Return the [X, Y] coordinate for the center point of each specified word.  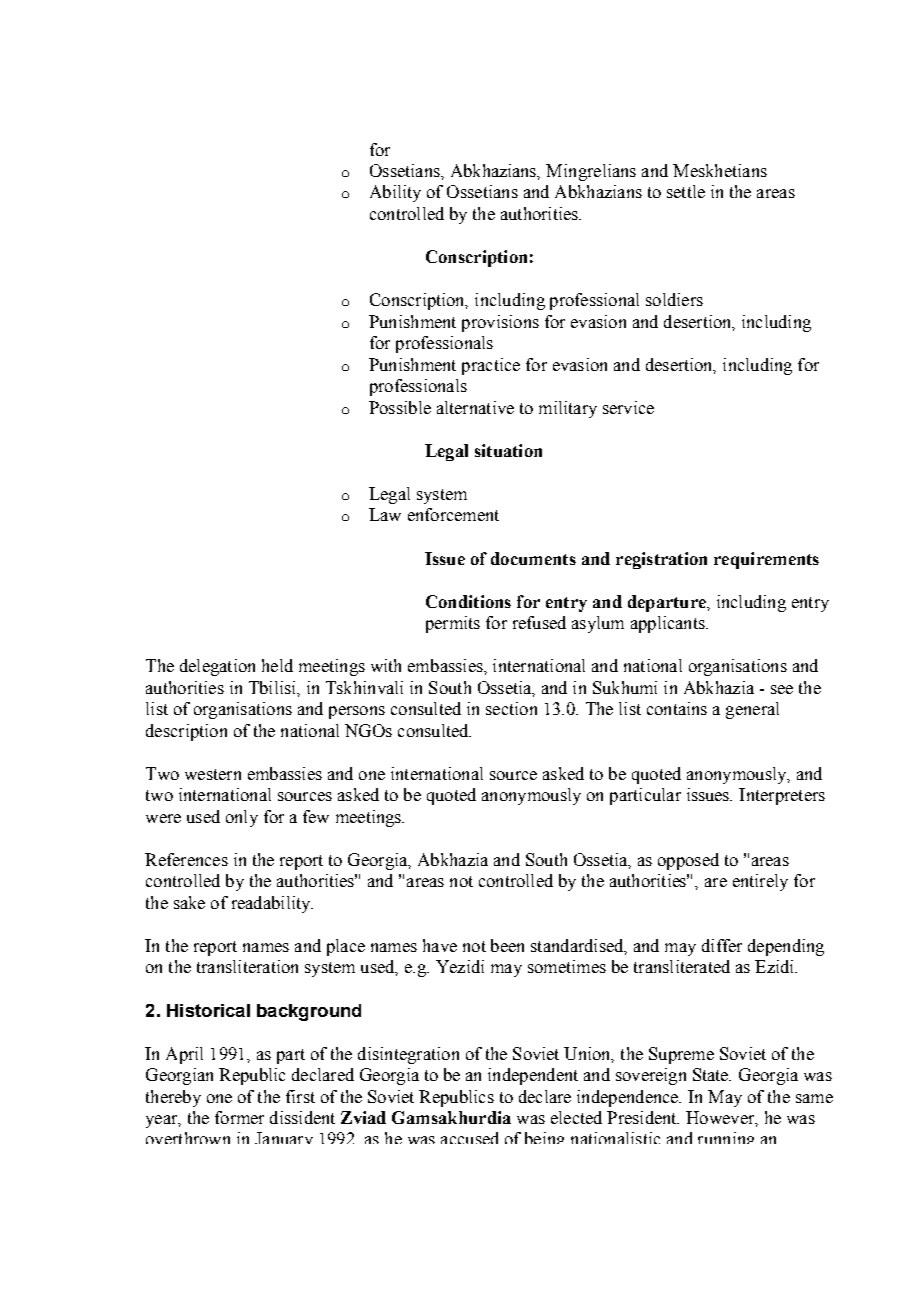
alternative [475, 407]
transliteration [247, 966]
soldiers [674, 299]
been [507, 945]
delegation [217, 667]
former [239, 1117]
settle [686, 191]
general [752, 710]
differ [722, 945]
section [511, 708]
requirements [766, 560]
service [628, 407]
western [213, 774]
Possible [400, 407]
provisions [500, 323]
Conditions [468, 601]
